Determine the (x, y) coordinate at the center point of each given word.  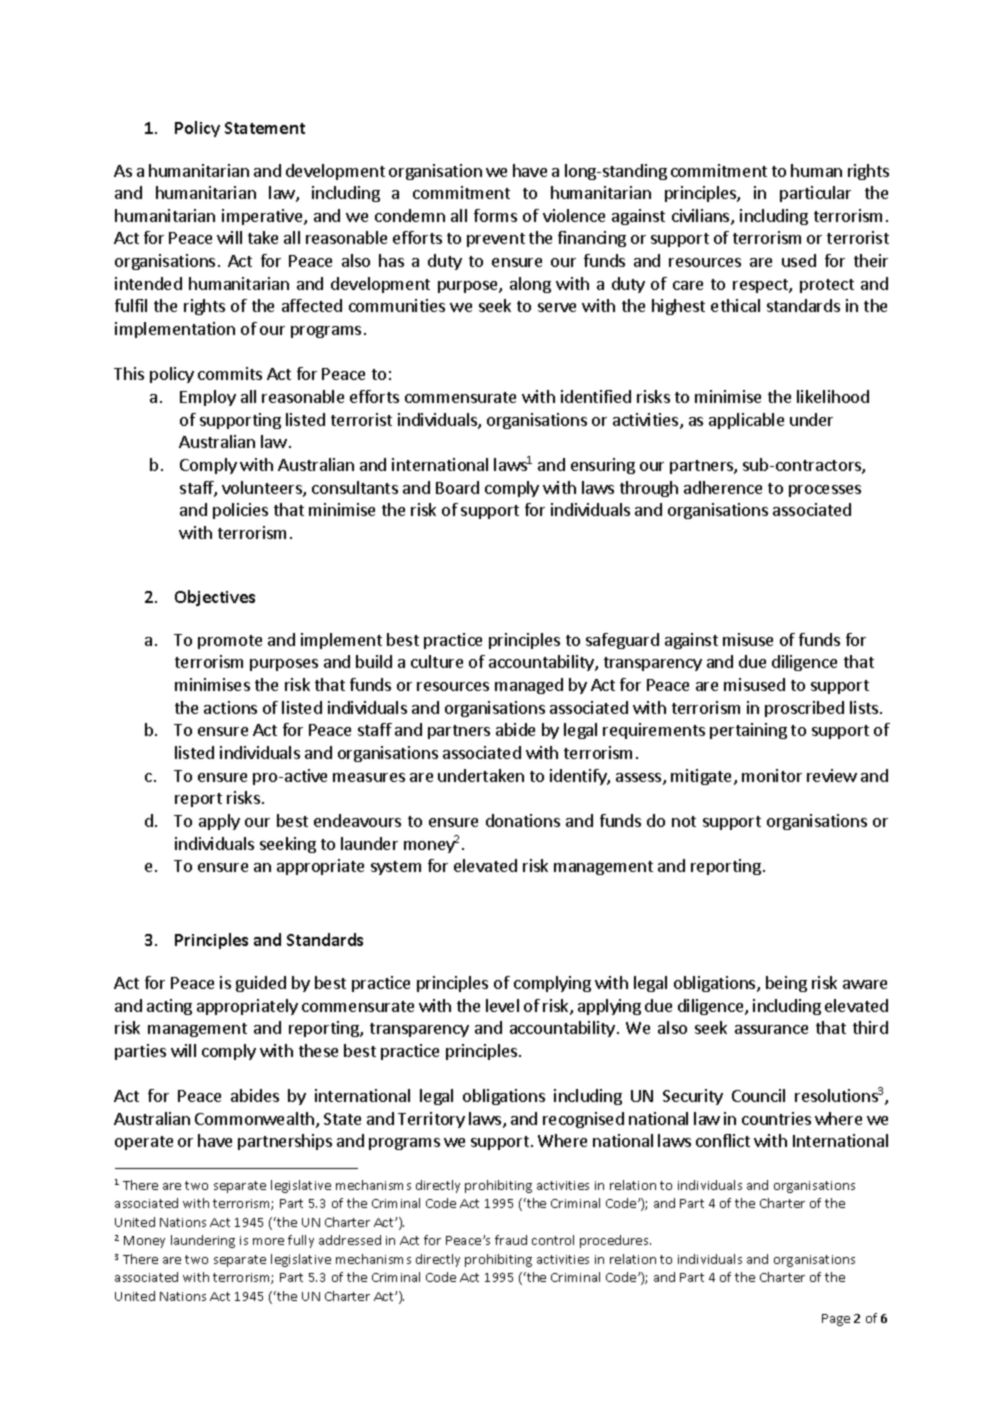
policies (240, 511)
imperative (263, 217)
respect (761, 286)
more (268, 1241)
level (502, 1005)
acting (169, 1007)
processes (825, 491)
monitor (772, 775)
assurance (771, 1029)
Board (457, 487)
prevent (496, 240)
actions (230, 707)
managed (529, 686)
